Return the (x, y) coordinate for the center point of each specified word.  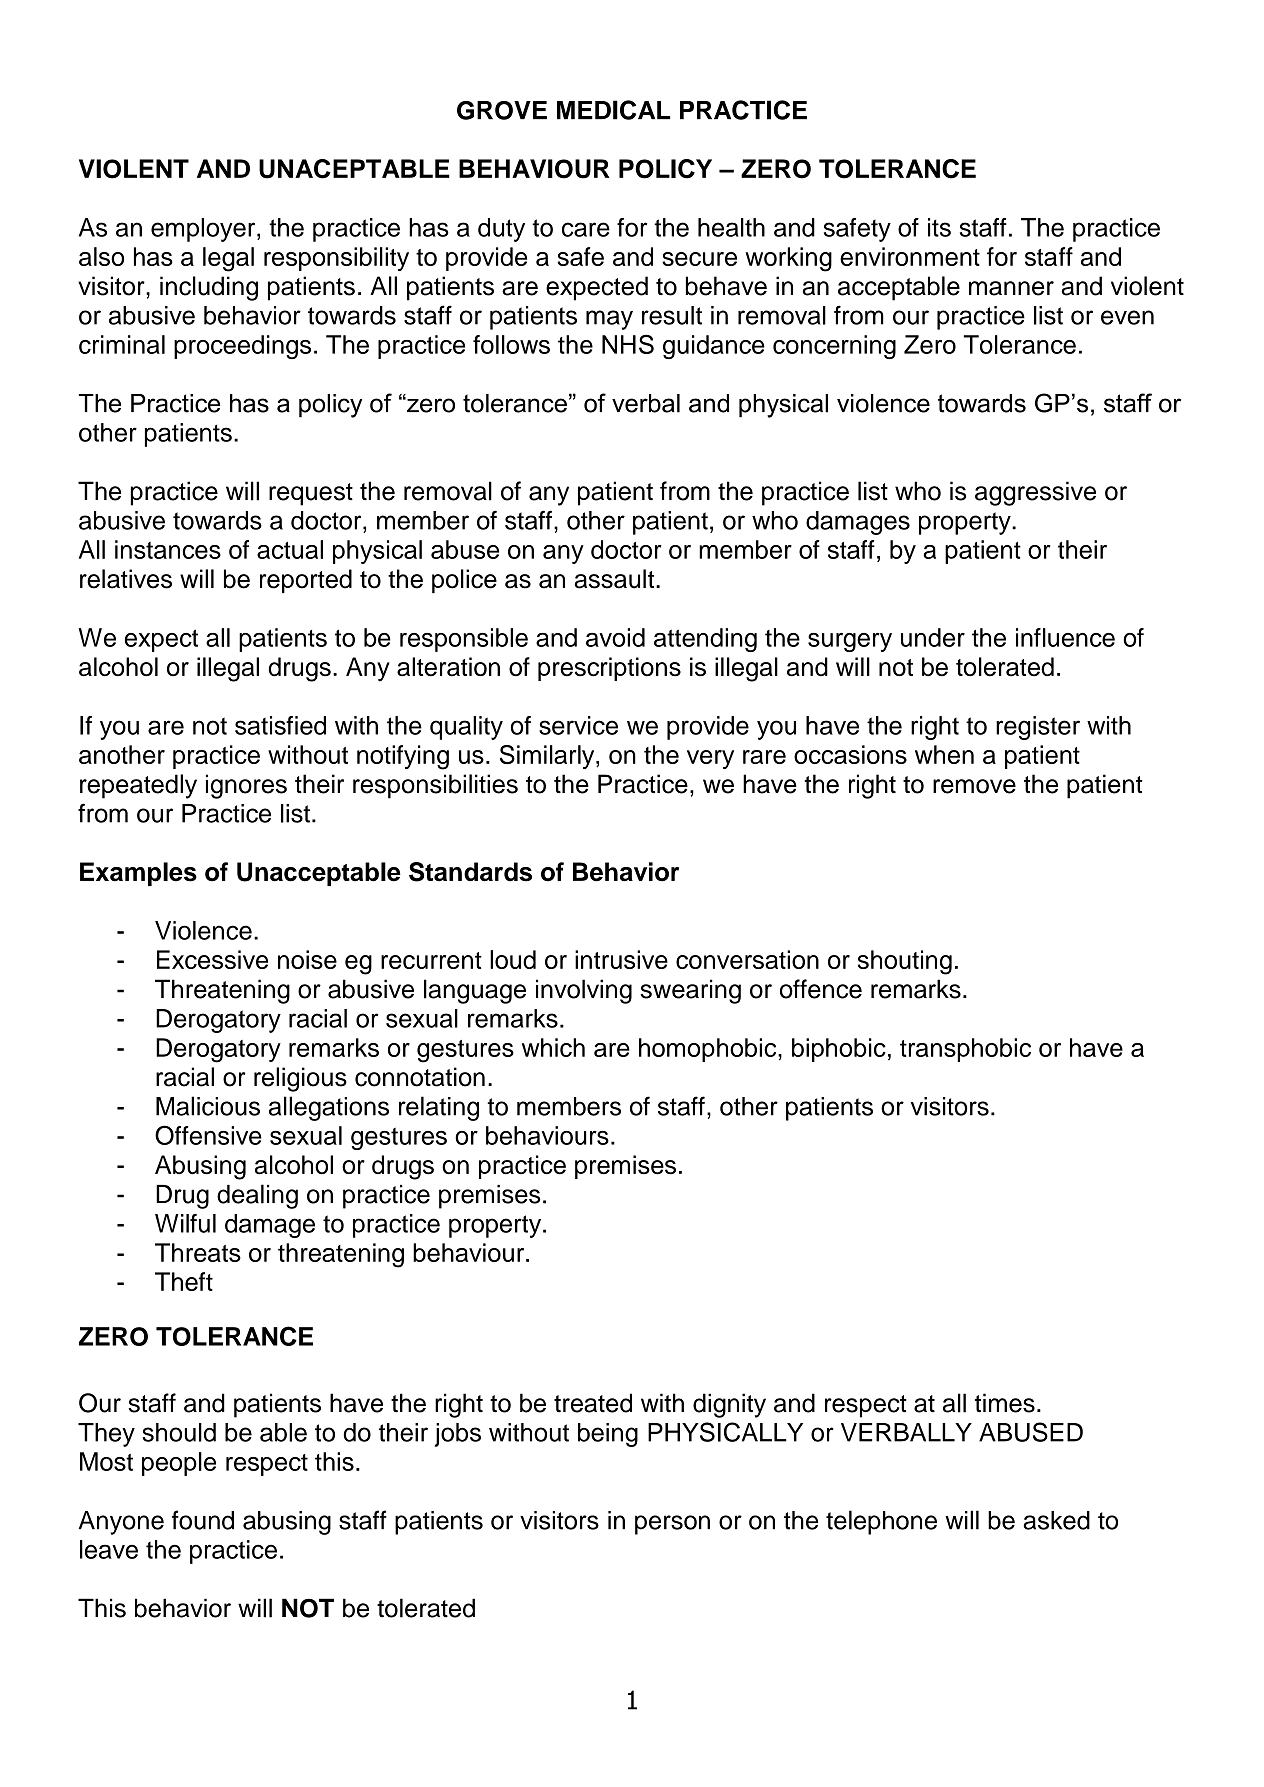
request (311, 494)
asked (1056, 1520)
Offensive (208, 1135)
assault (615, 579)
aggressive (1035, 493)
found (203, 1520)
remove (974, 786)
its (939, 227)
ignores (246, 786)
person (672, 1525)
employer (204, 230)
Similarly (548, 757)
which (553, 1047)
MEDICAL (614, 110)
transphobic (965, 1050)
